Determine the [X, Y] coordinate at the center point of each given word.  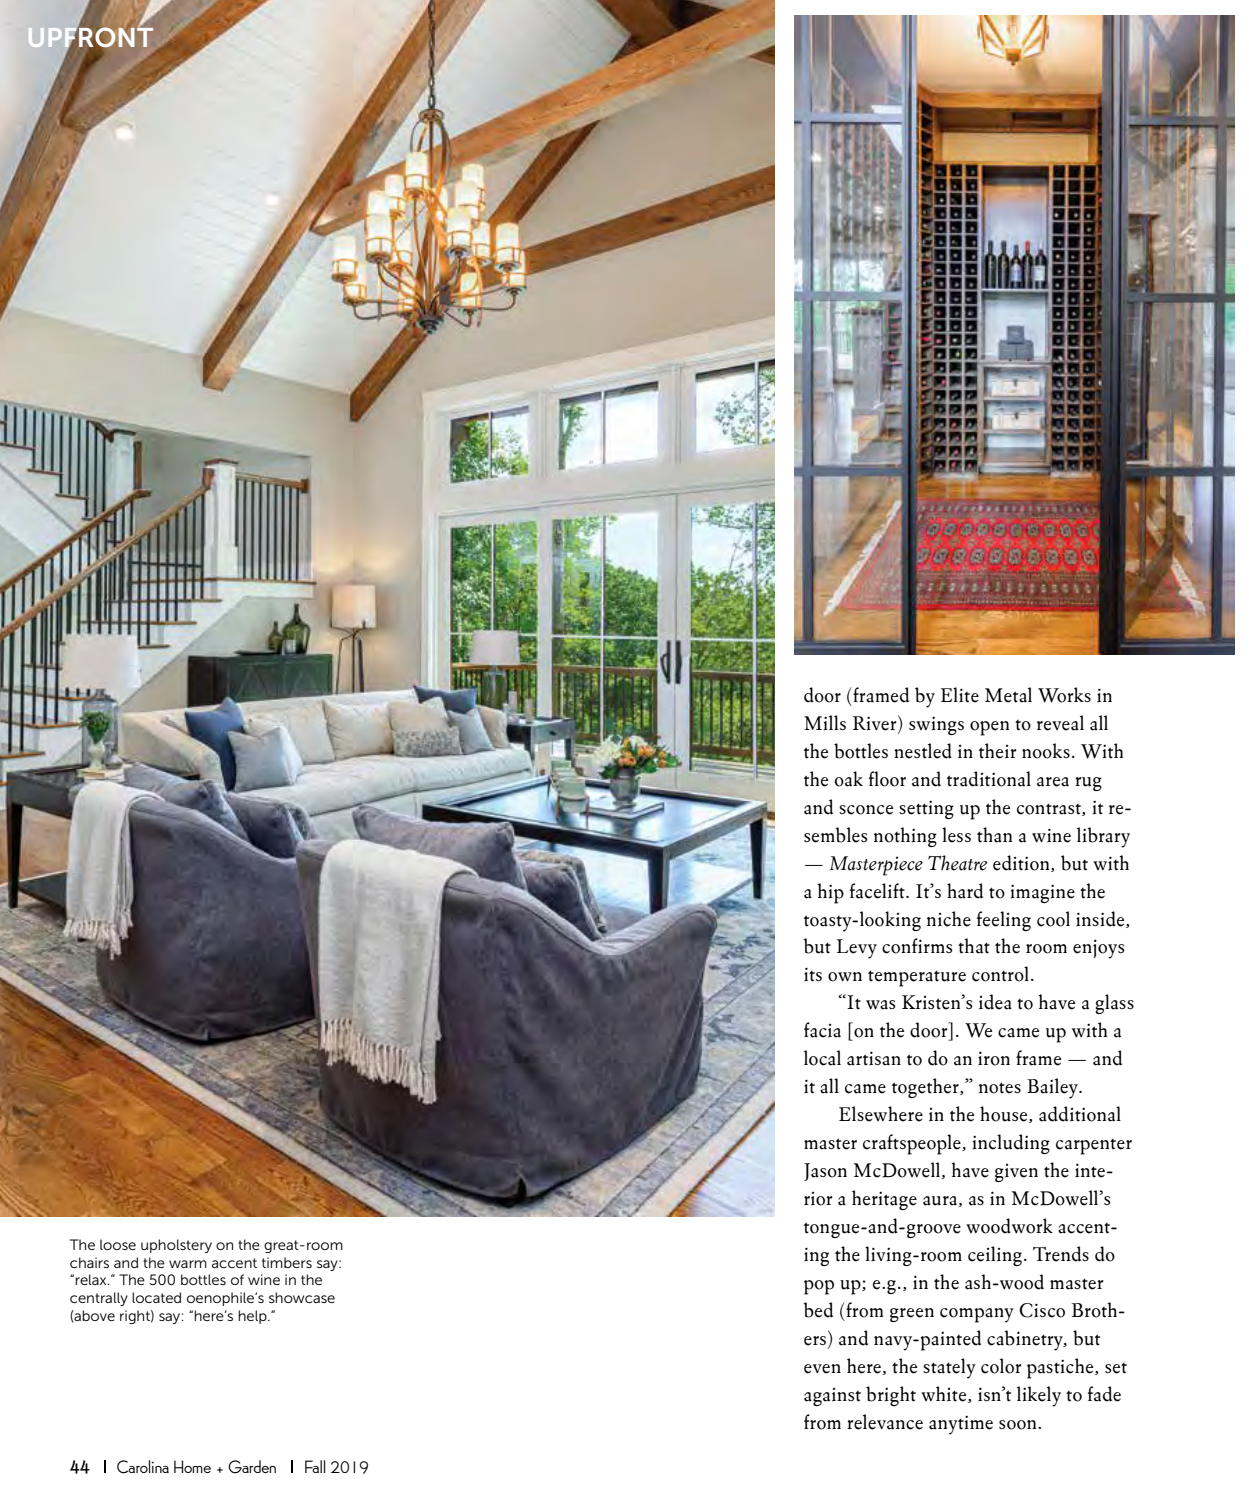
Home [192, 1466]
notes [1000, 1088]
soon [1019, 1425]
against [832, 1397]
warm [188, 1264]
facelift [878, 891]
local [822, 1058]
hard [965, 891]
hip [831, 893]
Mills [825, 722]
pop [819, 1287]
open [989, 728]
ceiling [995, 1256]
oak [848, 779]
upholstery [176, 1246]
